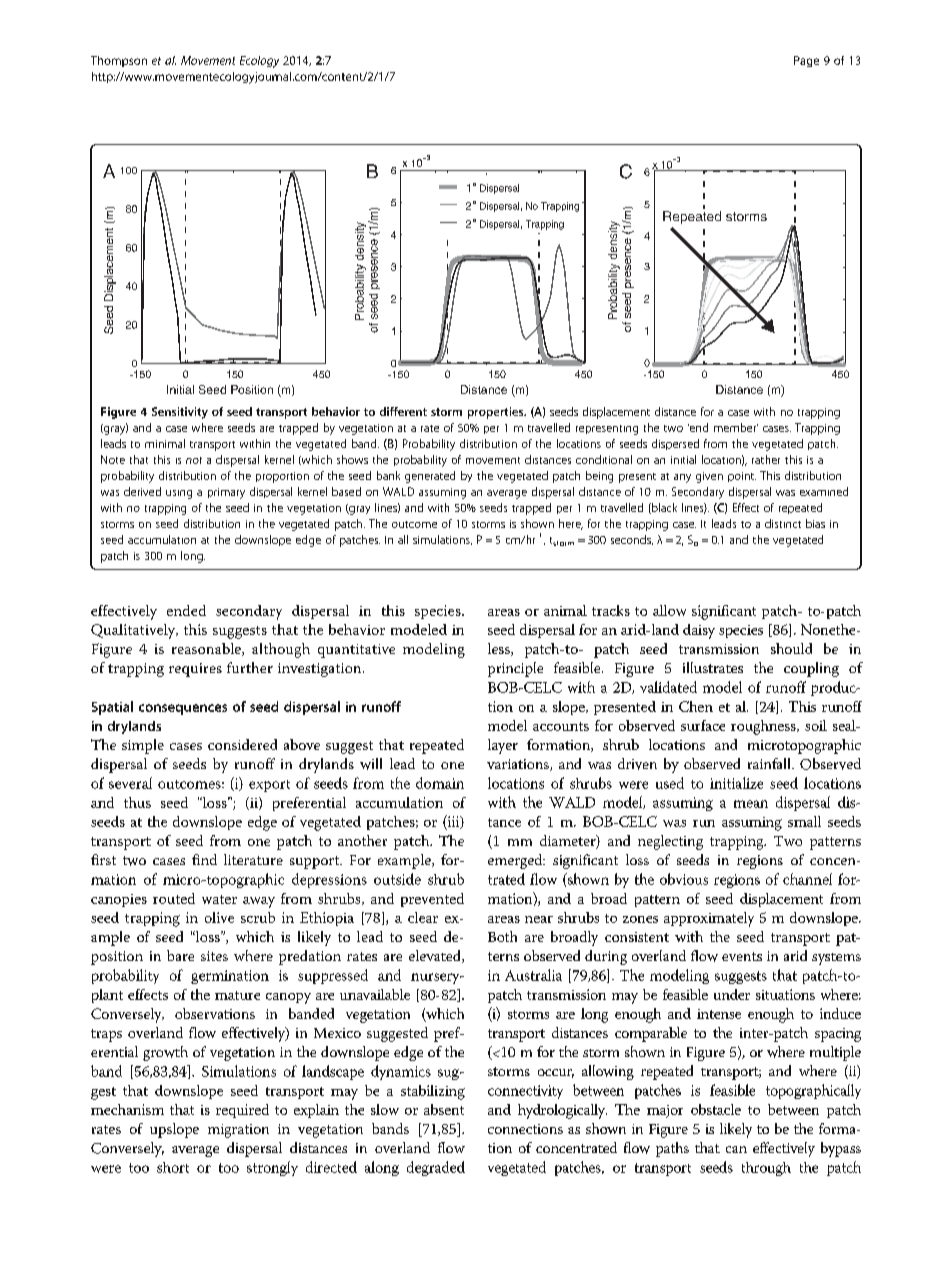 This screenshot has height=1270, width=952. What do you see at coordinates (444, 1109) in the screenshot?
I see `absent` at bounding box center [444, 1109].
